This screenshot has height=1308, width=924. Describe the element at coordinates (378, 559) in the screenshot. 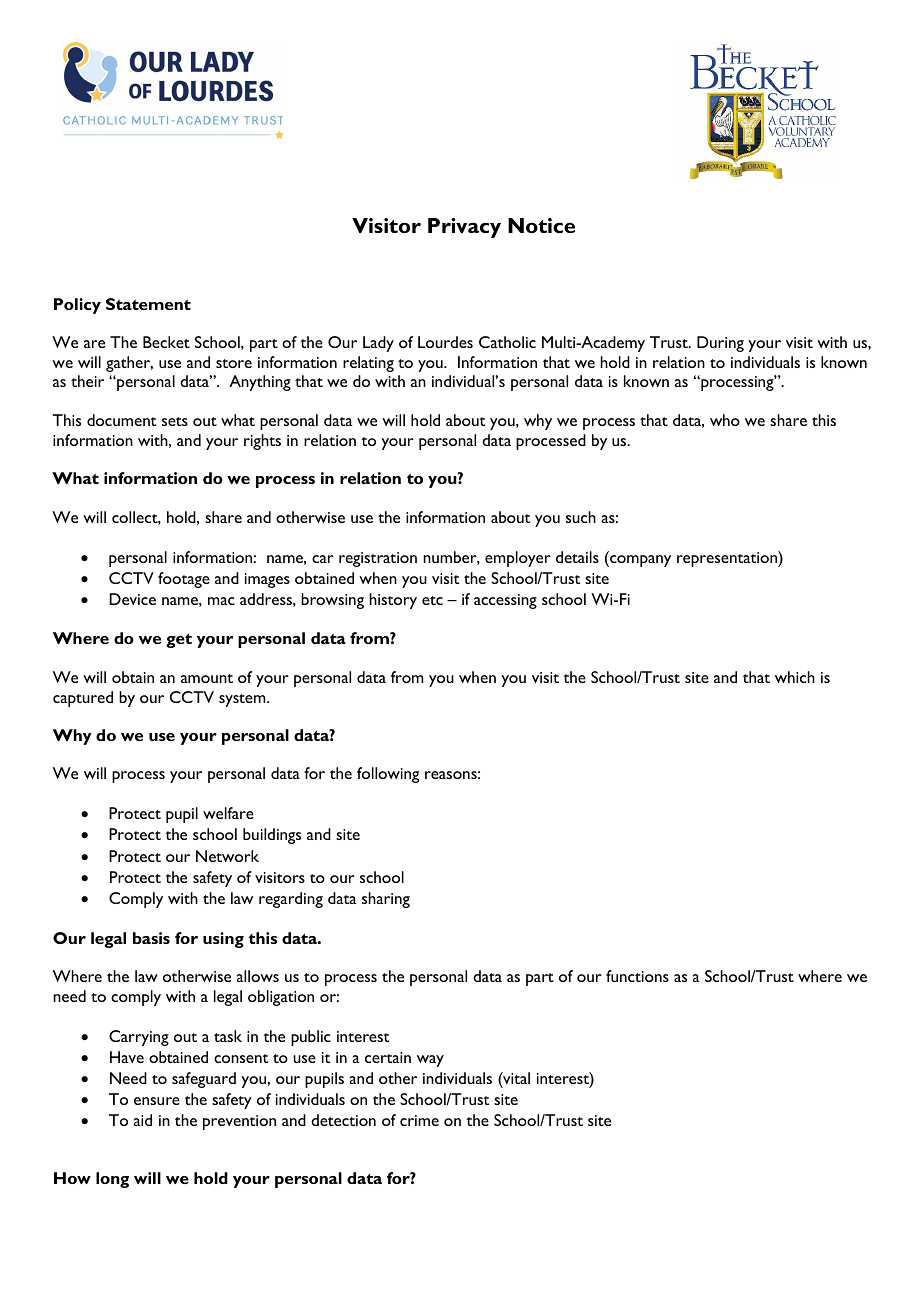

I see `registration` at that location.
